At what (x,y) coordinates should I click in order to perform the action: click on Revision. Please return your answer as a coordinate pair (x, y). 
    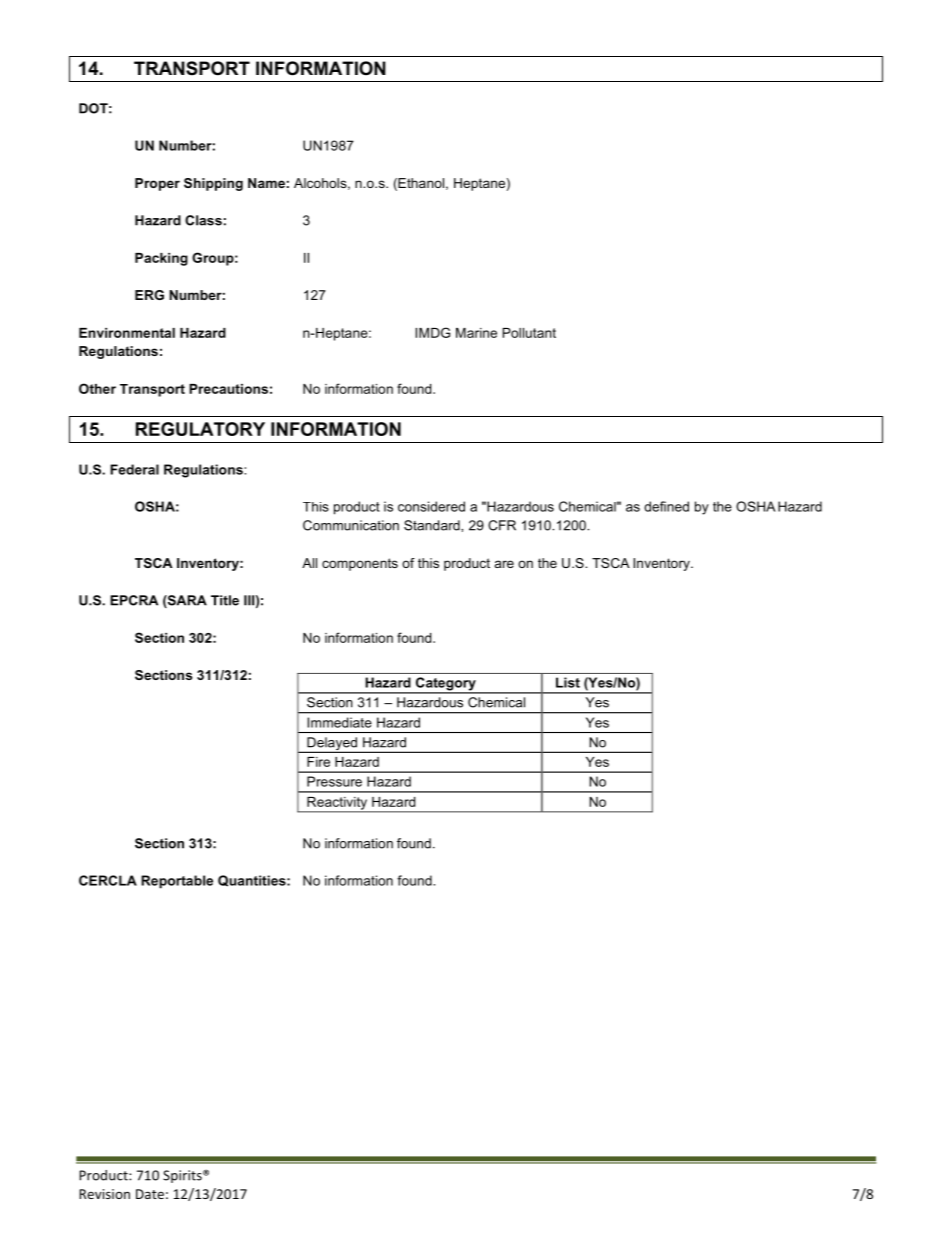
    Looking at the image, I should click on (104, 1194).
